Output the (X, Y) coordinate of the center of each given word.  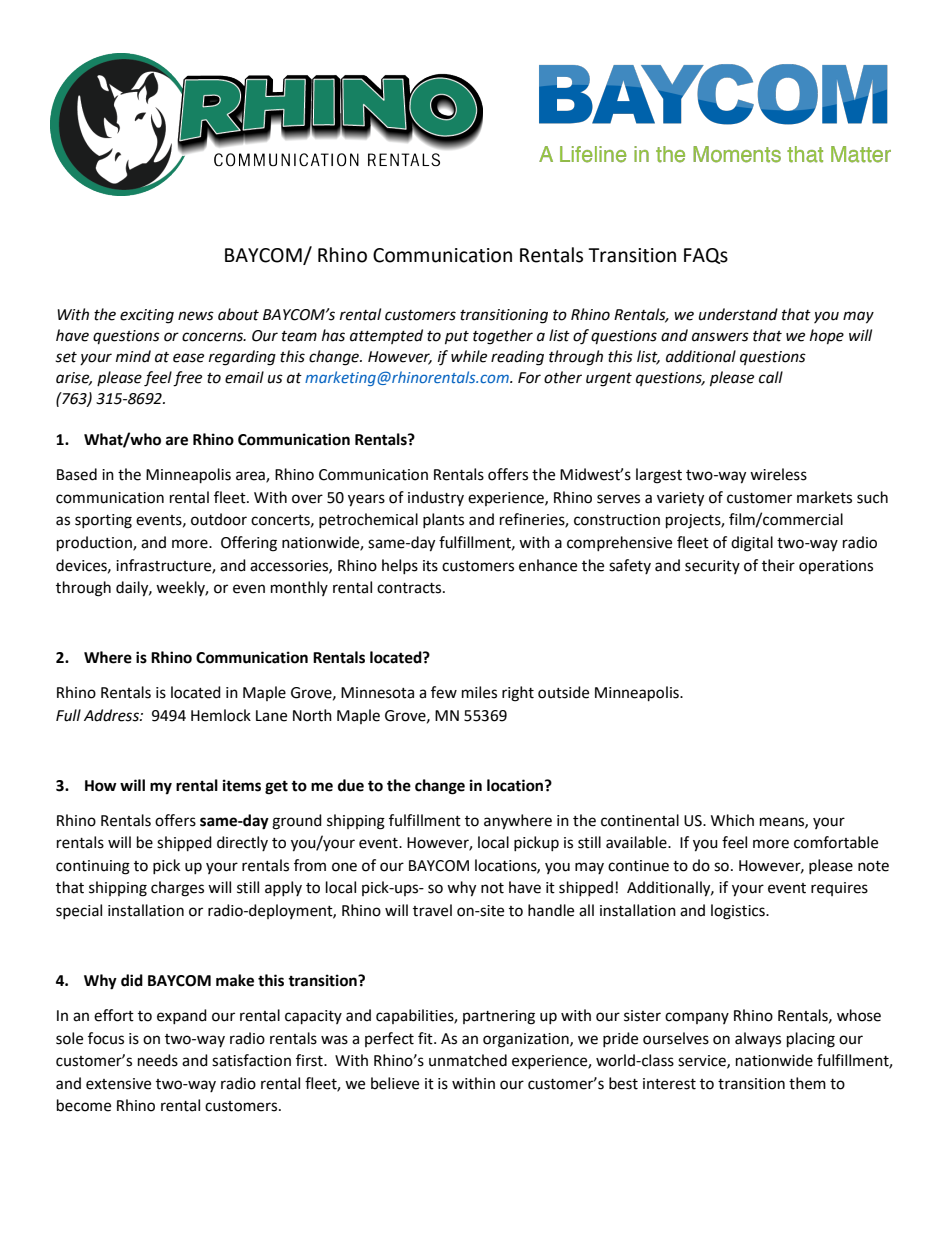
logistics (739, 912)
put (457, 338)
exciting (147, 316)
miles (479, 692)
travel (432, 910)
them (807, 1083)
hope (827, 337)
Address (112, 715)
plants (443, 520)
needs (158, 1060)
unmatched (468, 1060)
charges (177, 889)
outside (563, 692)
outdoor (219, 519)
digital (752, 544)
